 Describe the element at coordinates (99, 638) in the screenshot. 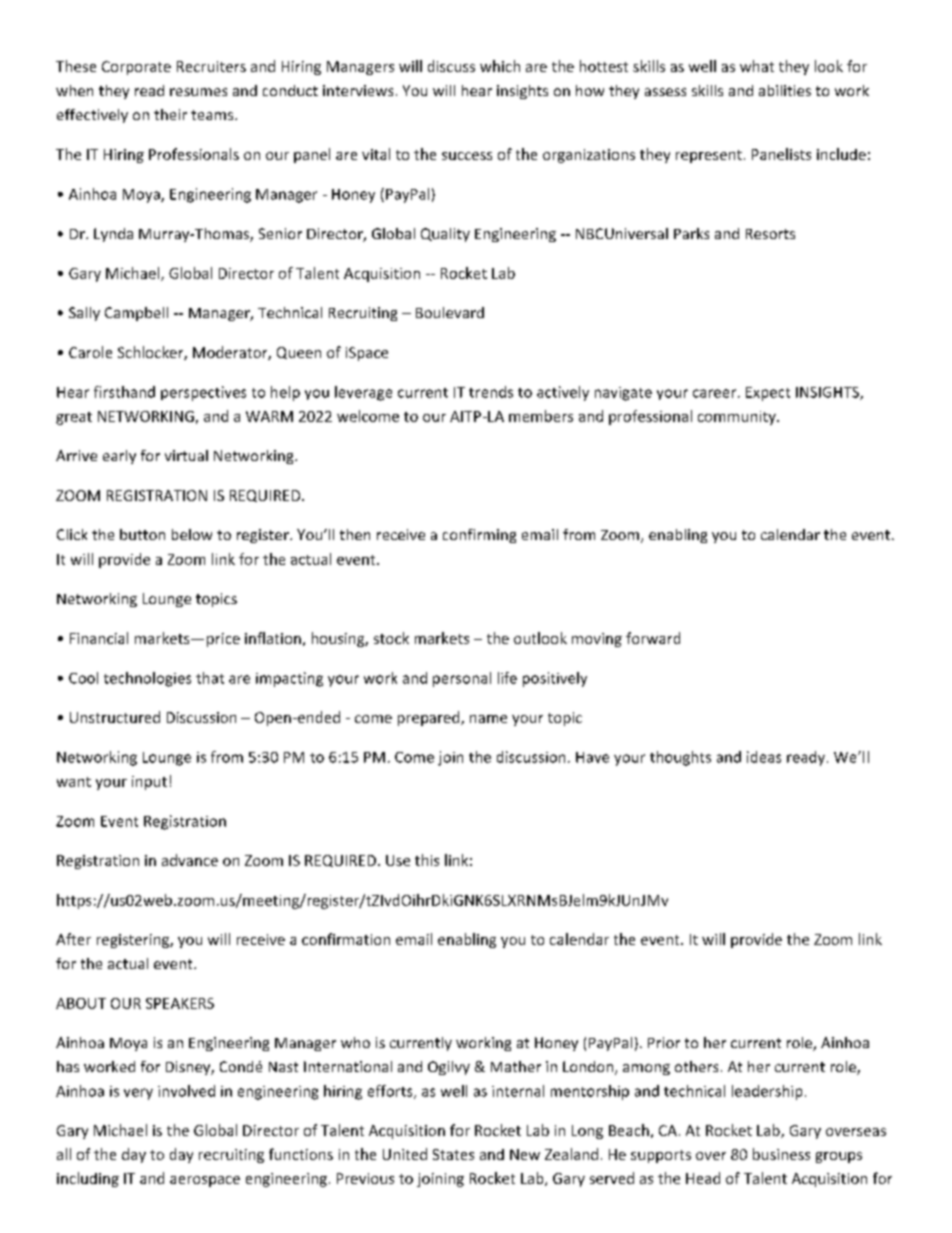

I see `Financial` at that location.
